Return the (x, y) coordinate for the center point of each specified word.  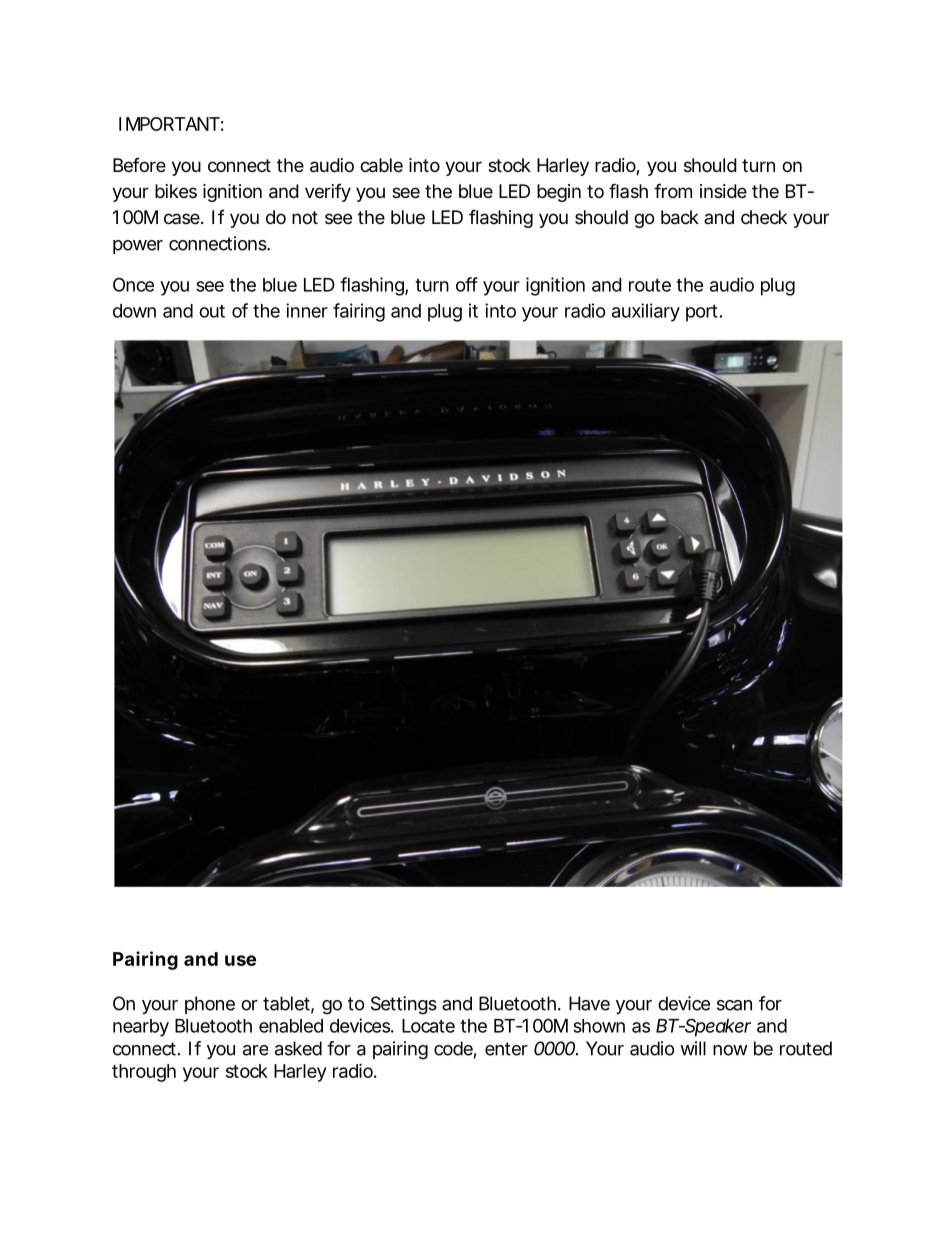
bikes (176, 191)
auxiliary (646, 312)
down (134, 311)
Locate (428, 1026)
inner (307, 310)
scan (734, 1005)
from (673, 190)
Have (589, 1003)
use (240, 960)
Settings (404, 1005)
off (467, 284)
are (255, 1050)
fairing (359, 312)
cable (381, 165)
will (693, 1048)
